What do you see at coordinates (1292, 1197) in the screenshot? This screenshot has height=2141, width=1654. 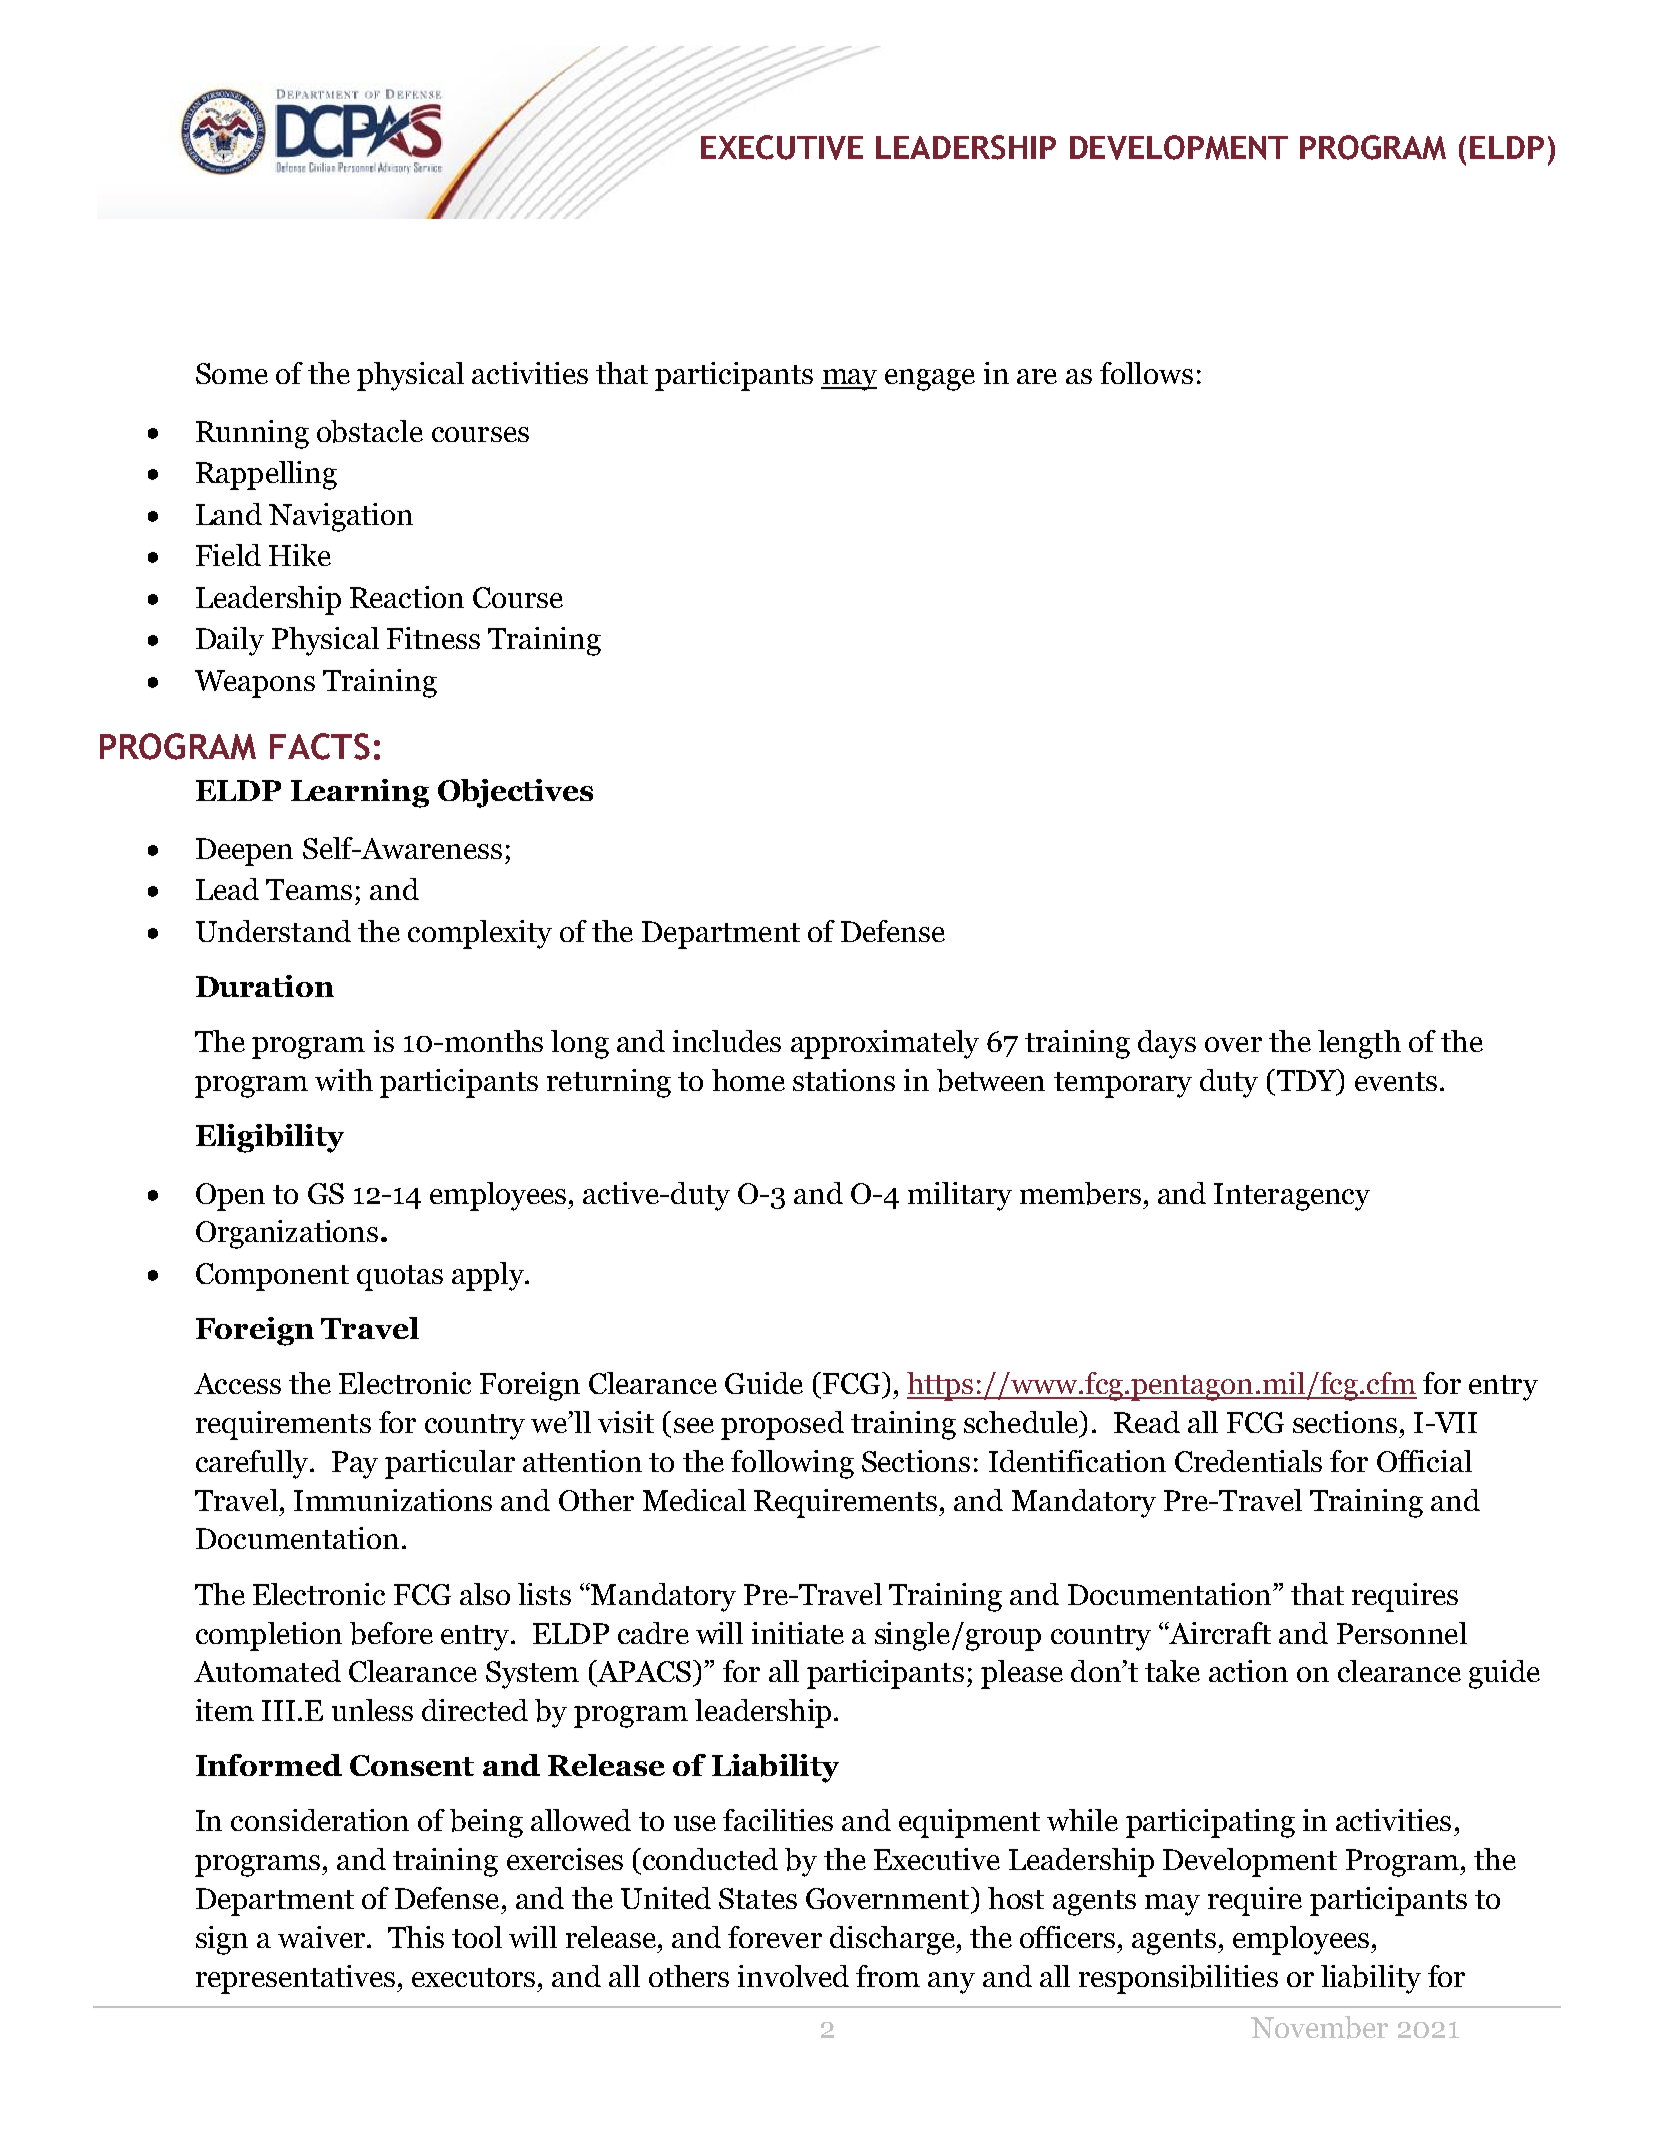 I see `Interagency` at bounding box center [1292, 1197].
